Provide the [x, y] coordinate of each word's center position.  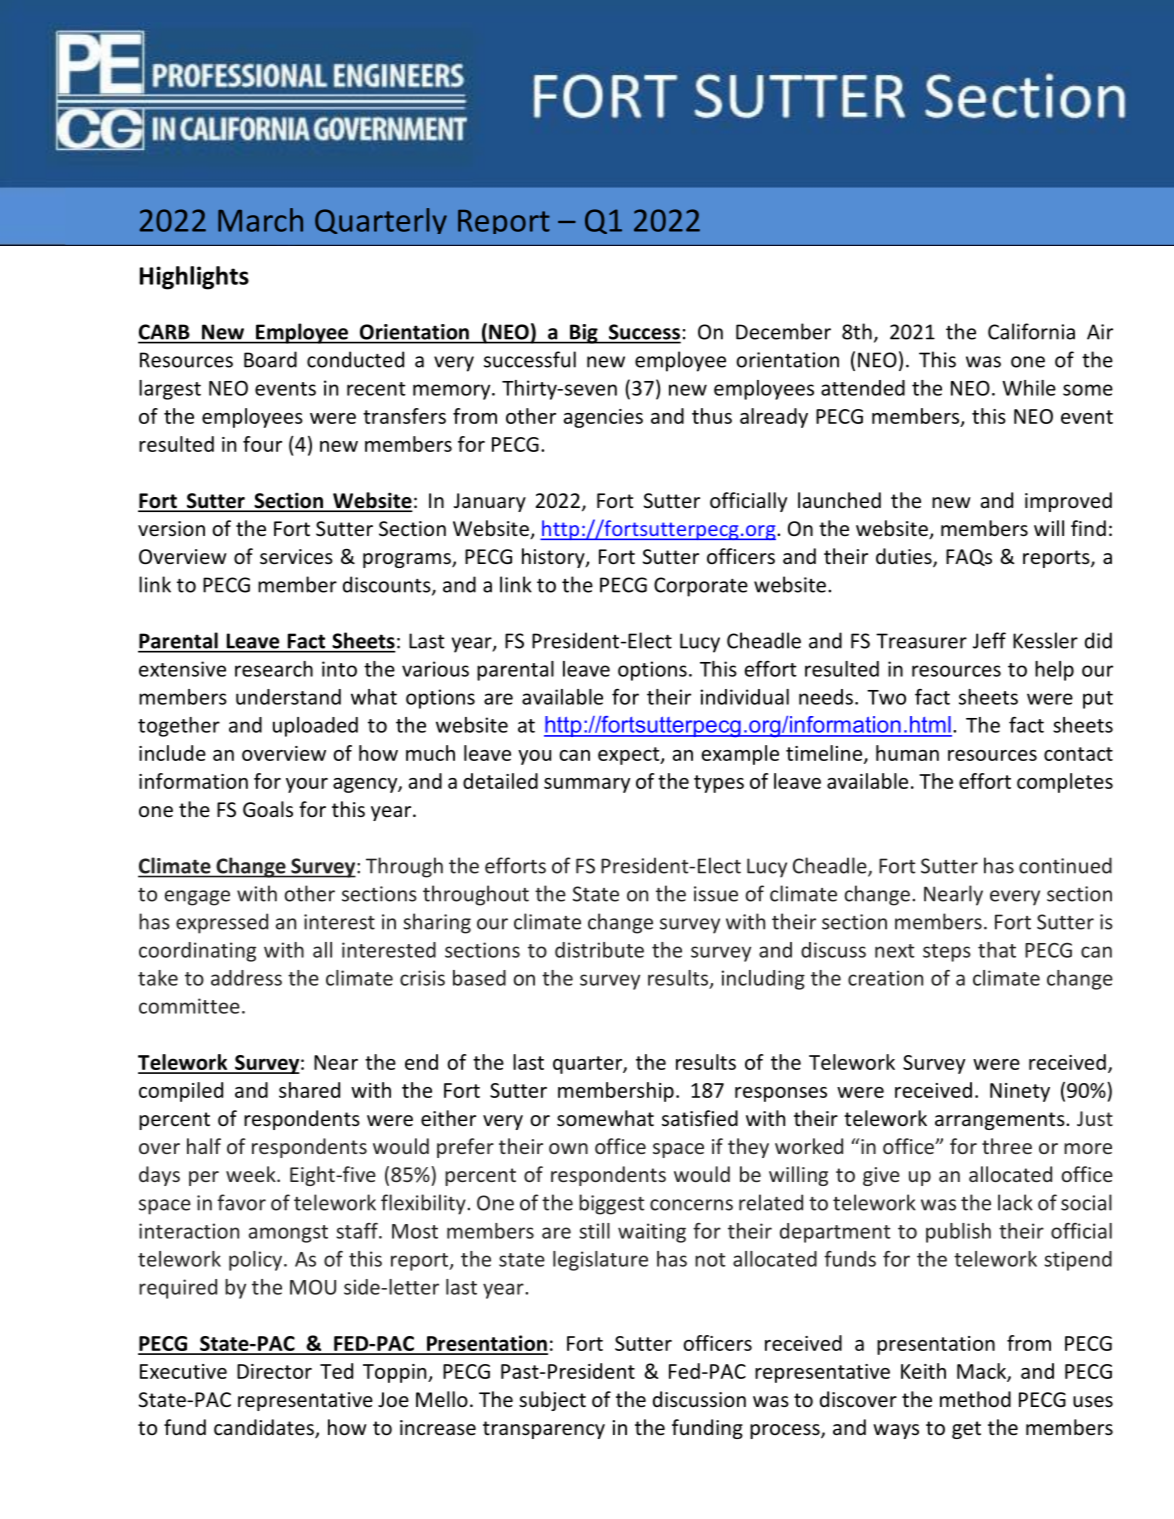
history [554, 558]
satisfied [700, 1118]
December [783, 331]
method [975, 1399]
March [260, 220]
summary [587, 785]
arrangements [1001, 1121]
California [1031, 331]
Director [274, 1371]
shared [309, 1090]
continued [1065, 865]
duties [905, 557]
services [296, 557]
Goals [268, 809]
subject [552, 1401]
